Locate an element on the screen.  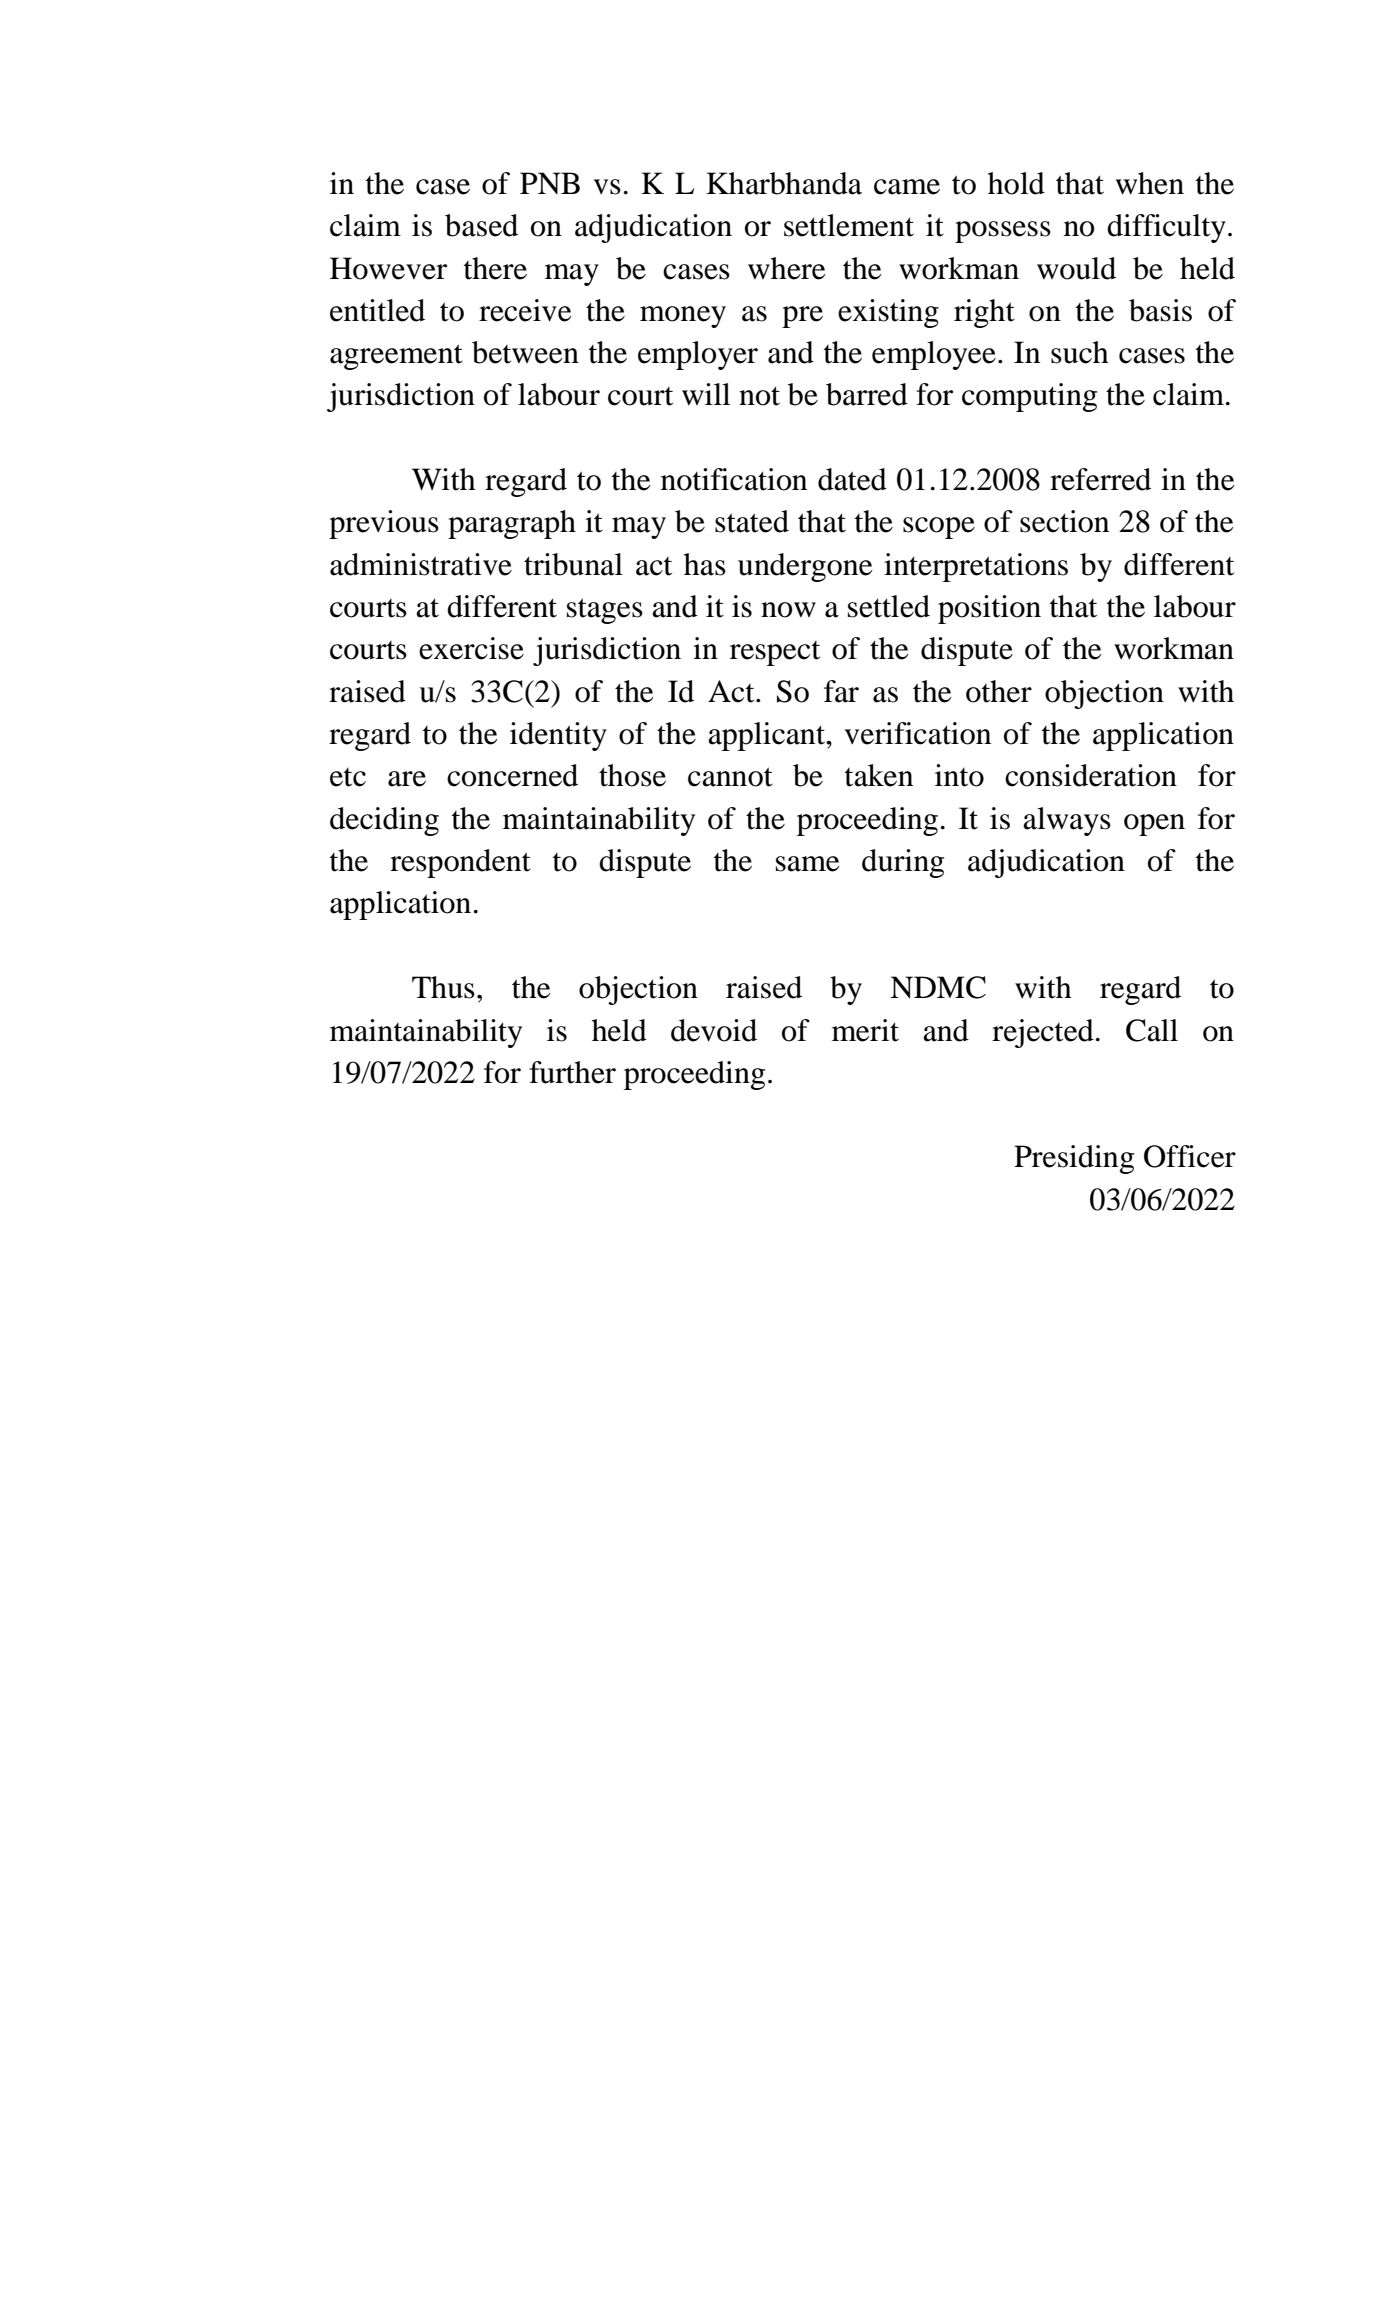
settlement is located at coordinates (849, 225).
